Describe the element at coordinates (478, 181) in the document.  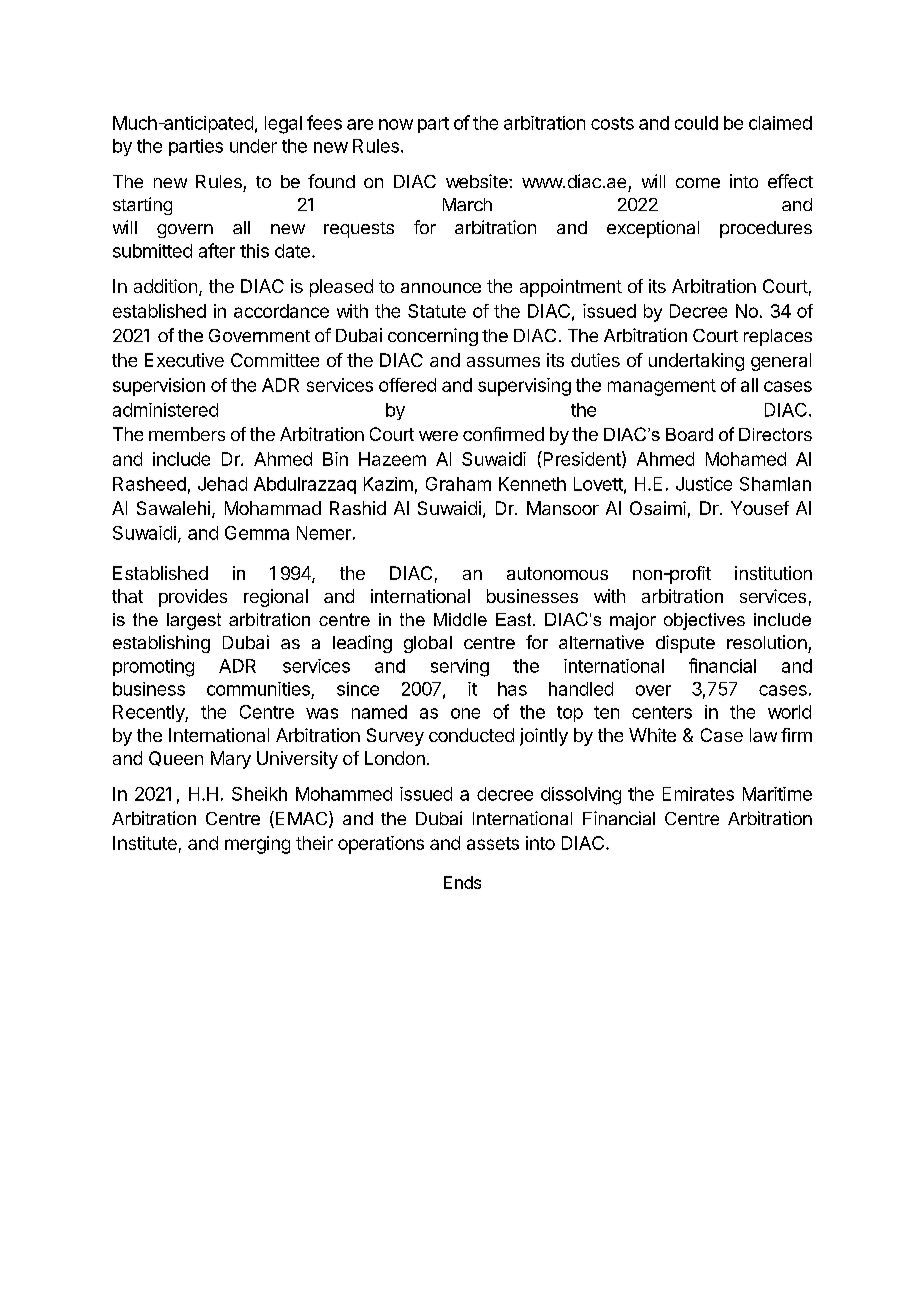
I see `website` at that location.
